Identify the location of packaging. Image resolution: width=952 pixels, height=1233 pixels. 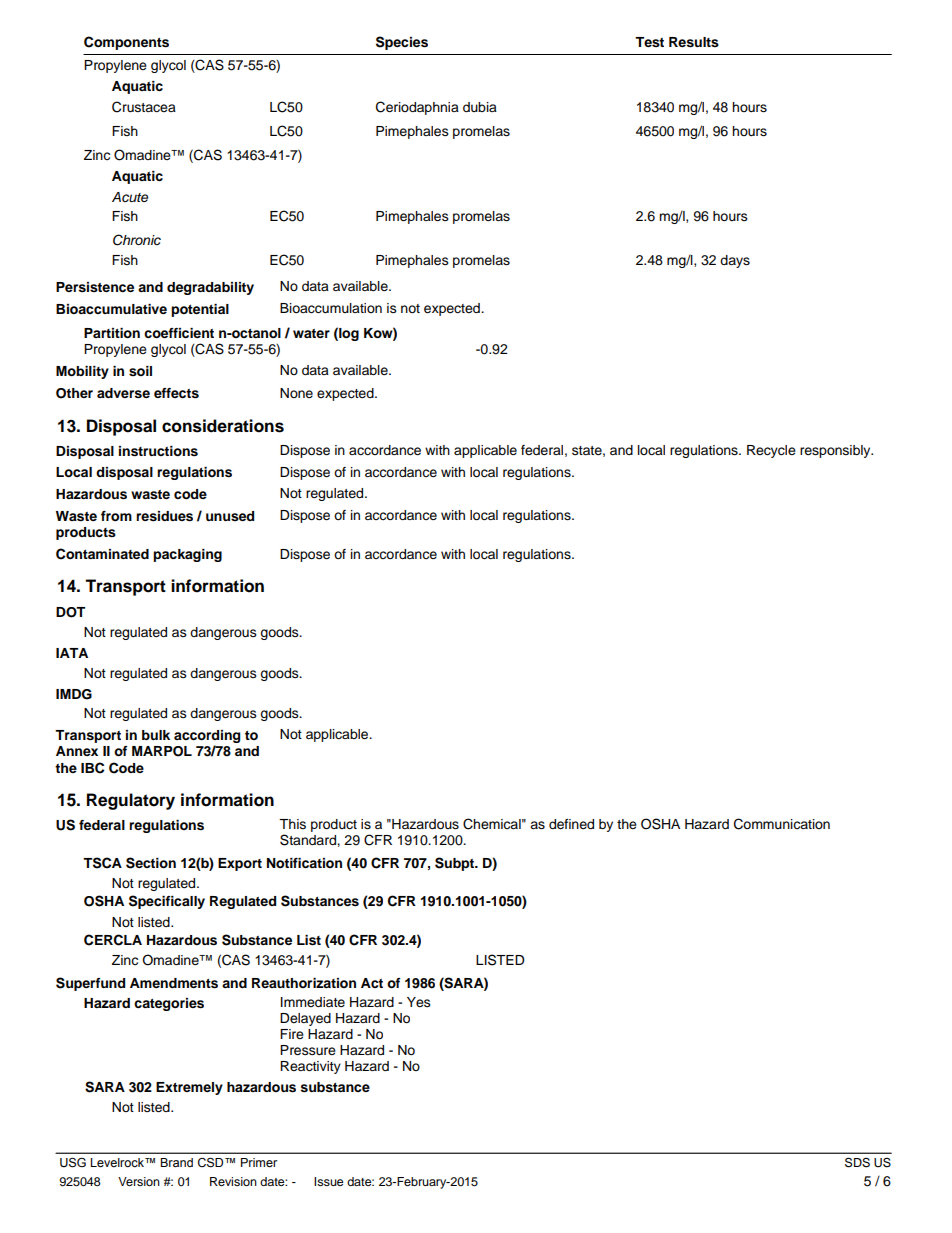
(187, 555).
